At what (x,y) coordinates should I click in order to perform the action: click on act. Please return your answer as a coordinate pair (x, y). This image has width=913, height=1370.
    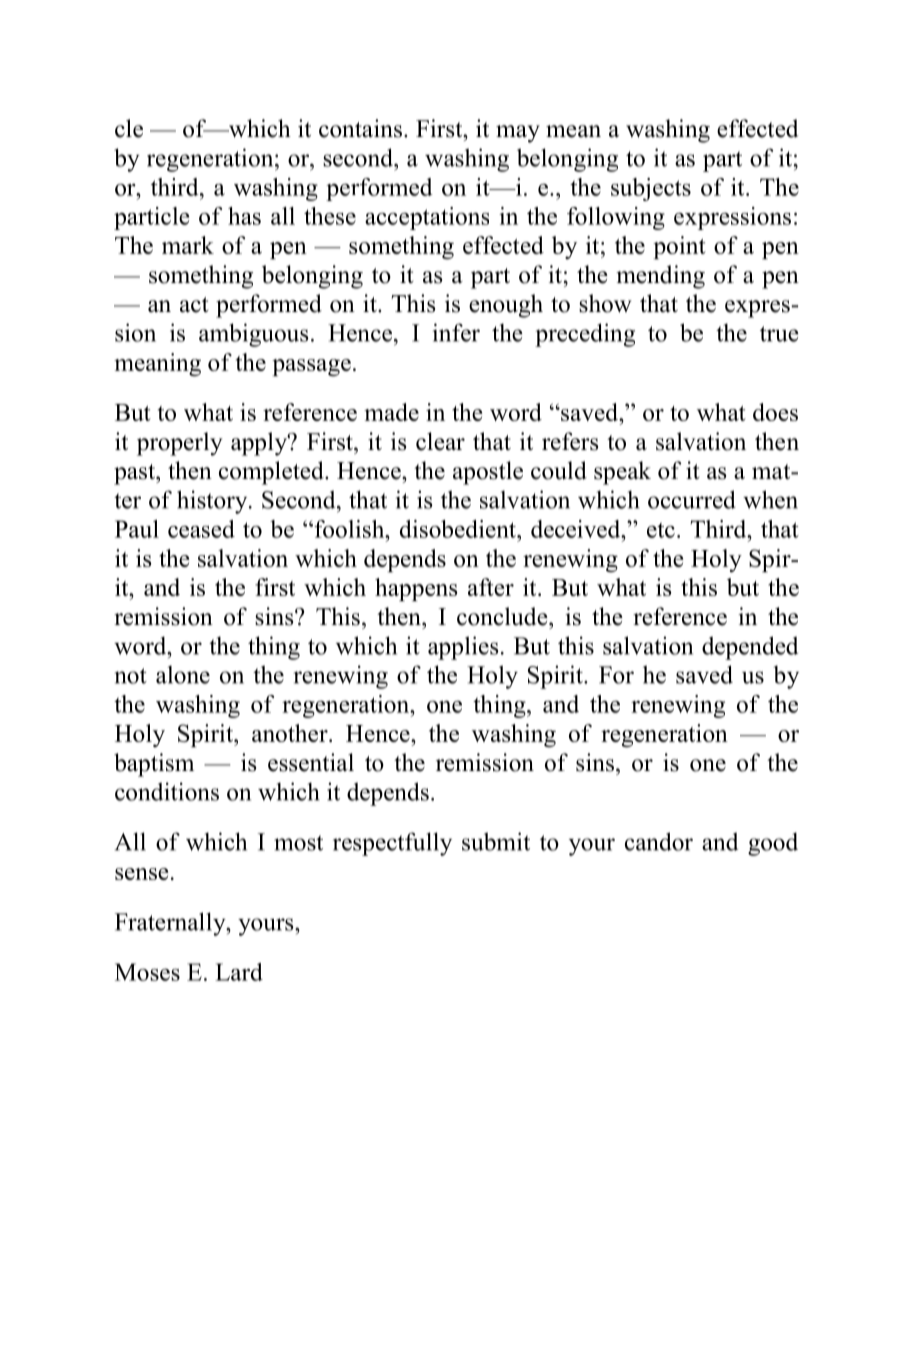
    Looking at the image, I should click on (194, 305).
